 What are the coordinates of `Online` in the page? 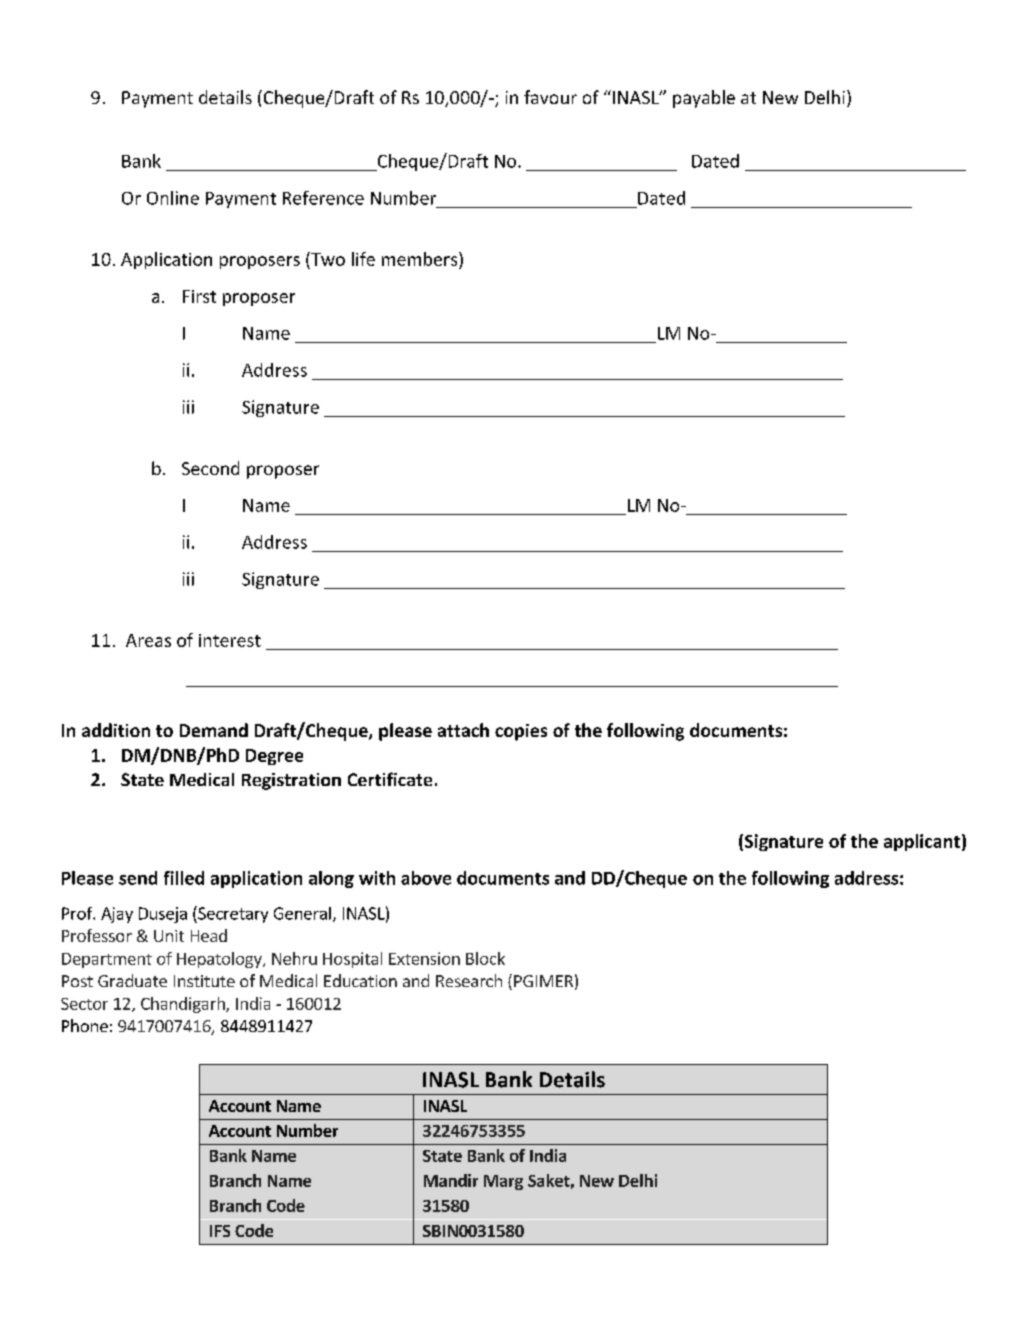 It's located at (173, 198).
